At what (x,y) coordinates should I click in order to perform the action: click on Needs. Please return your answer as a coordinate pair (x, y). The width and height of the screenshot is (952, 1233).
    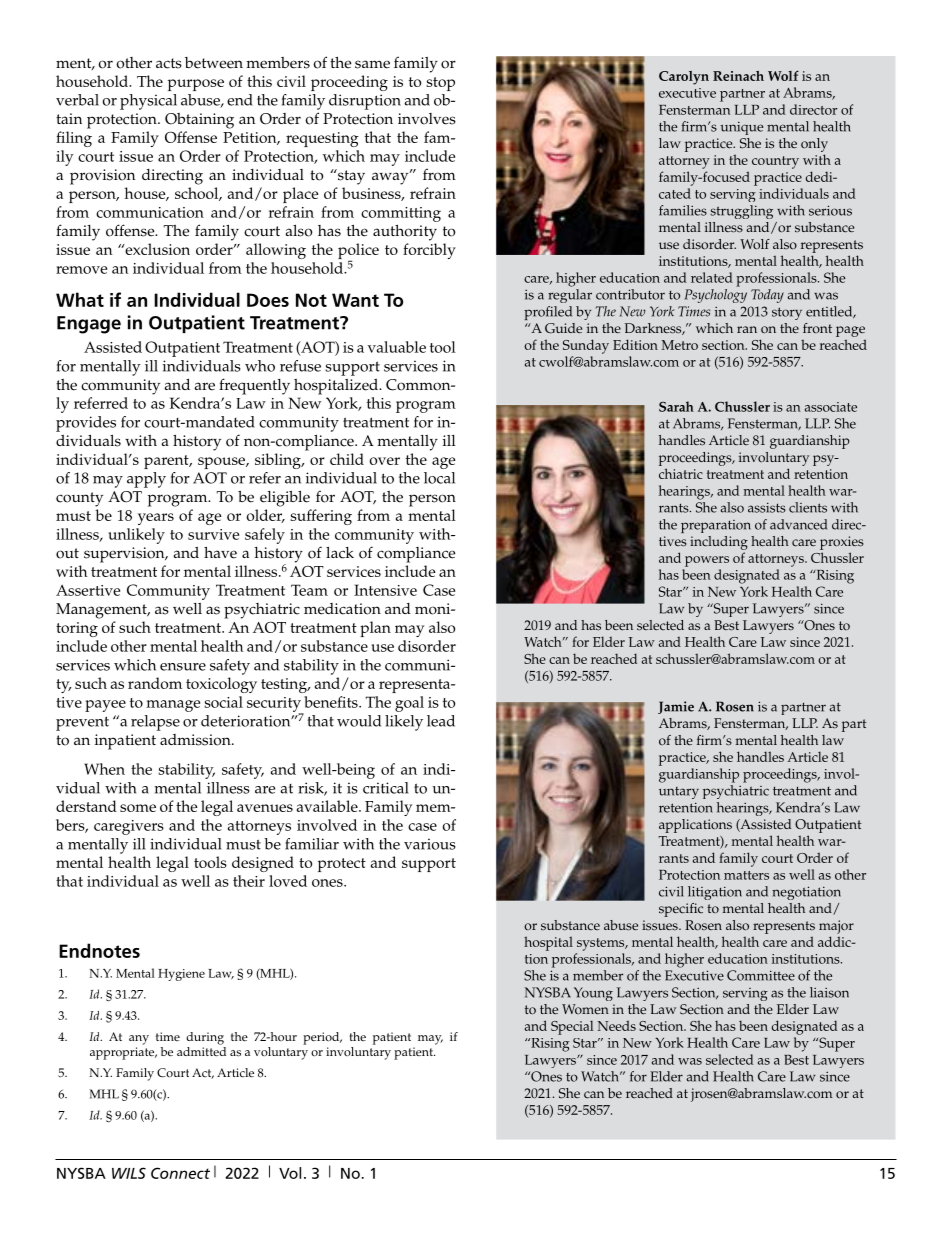
    Looking at the image, I should click on (616, 1025).
